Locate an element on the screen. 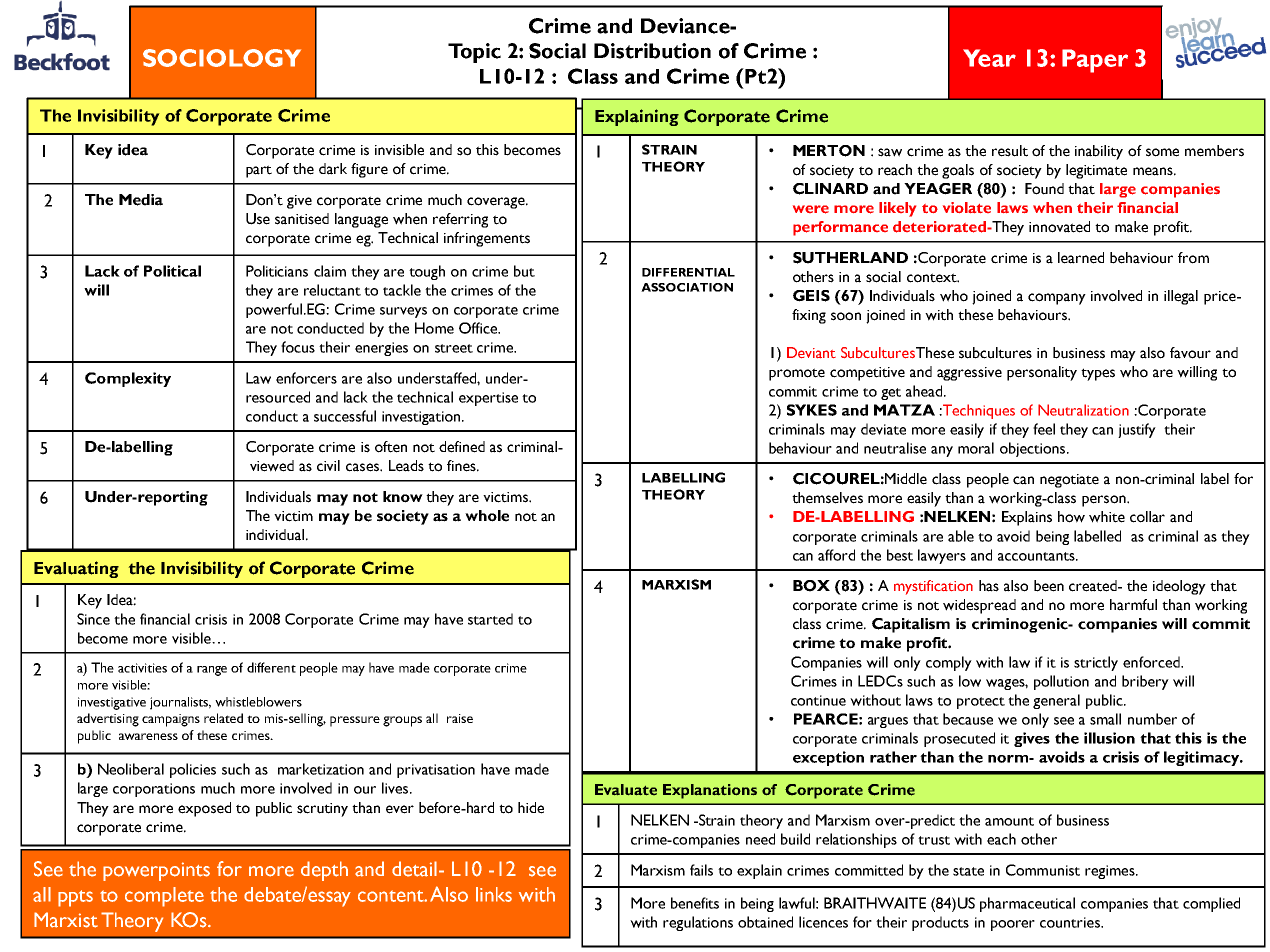 The width and height of the screenshot is (1270, 952). Since is located at coordinates (93, 619).
